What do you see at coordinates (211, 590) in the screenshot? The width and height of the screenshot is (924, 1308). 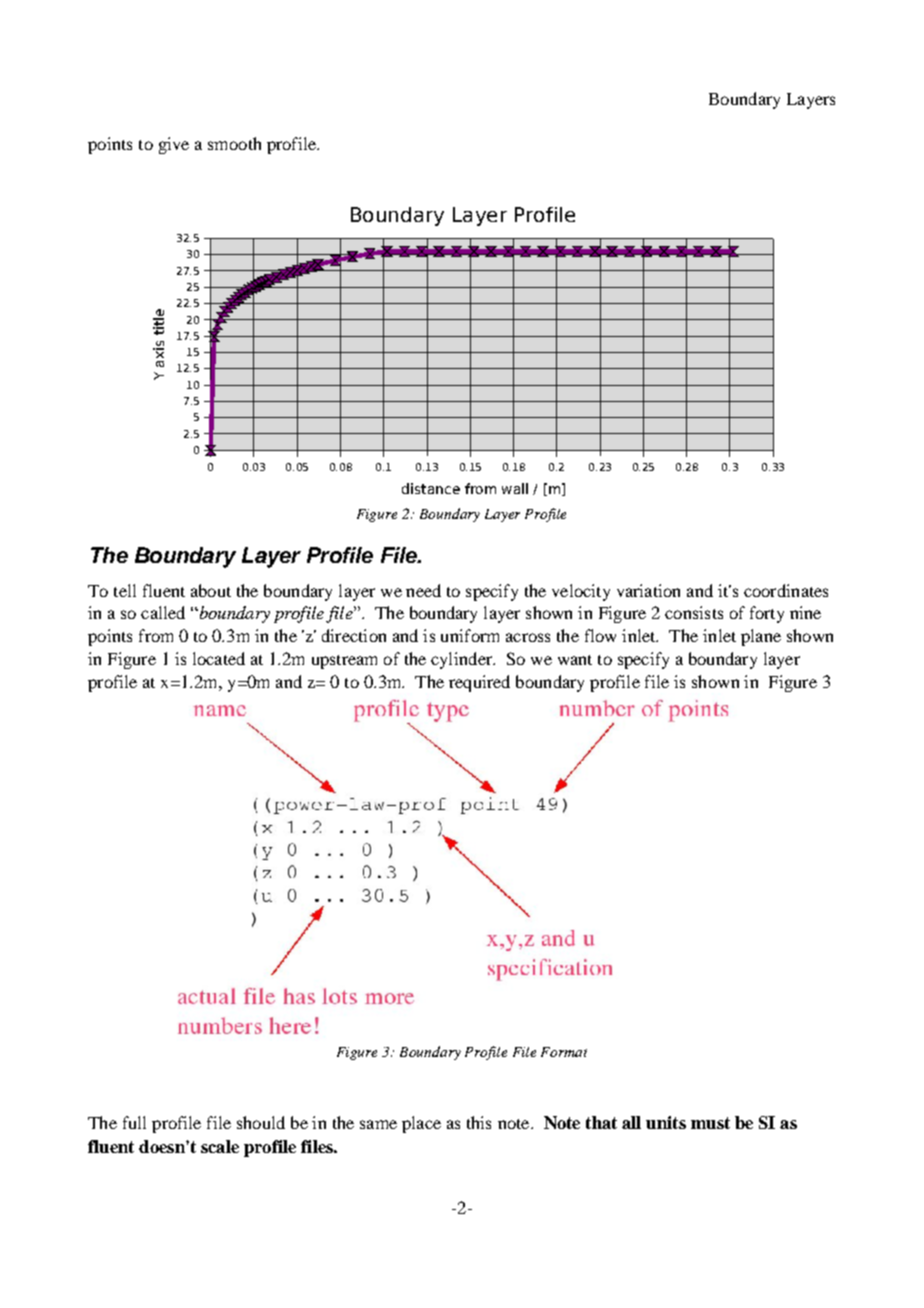 I see `about` at bounding box center [211, 590].
